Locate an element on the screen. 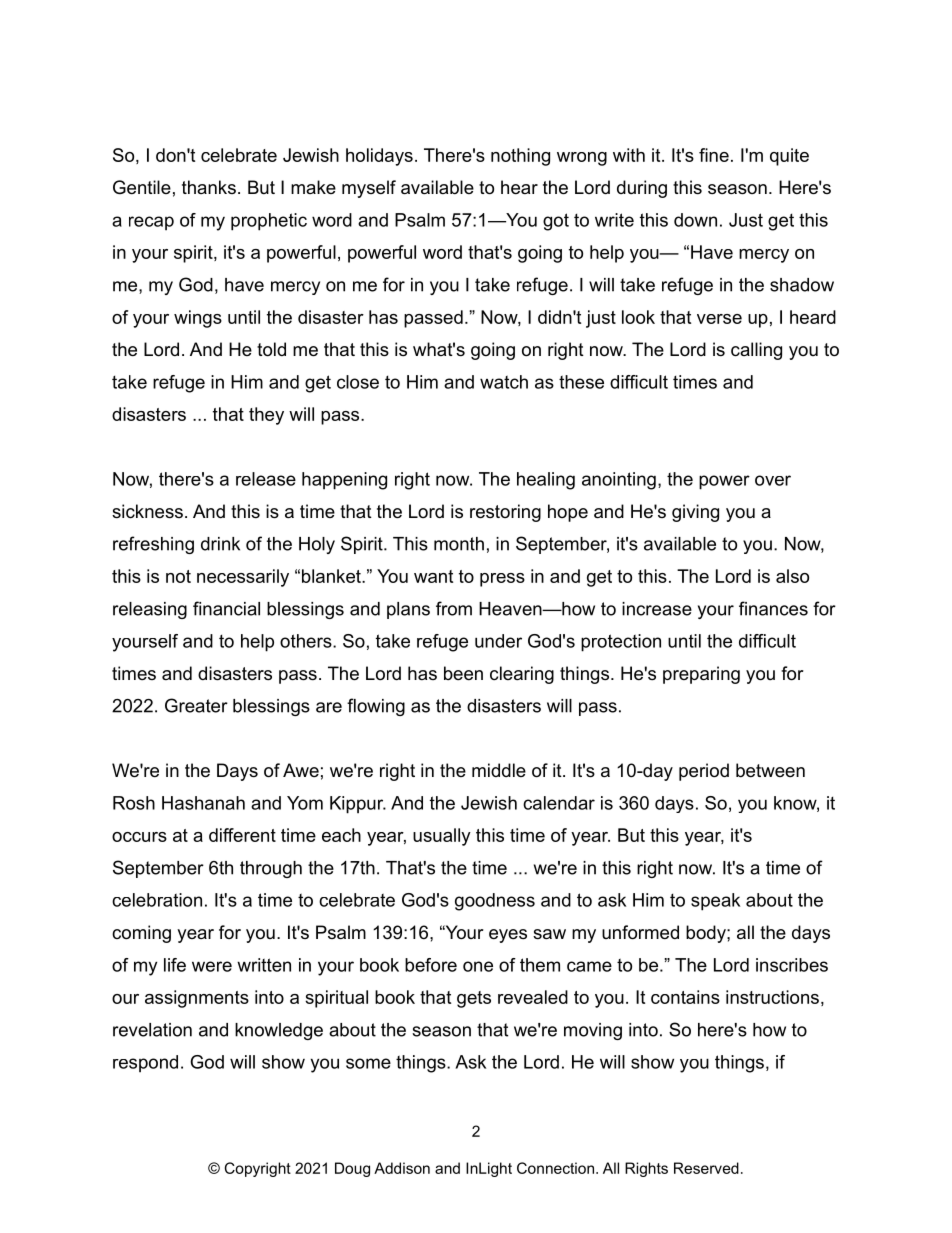 This screenshot has height=1233, width=952. preparing is located at coordinates (701, 675).
